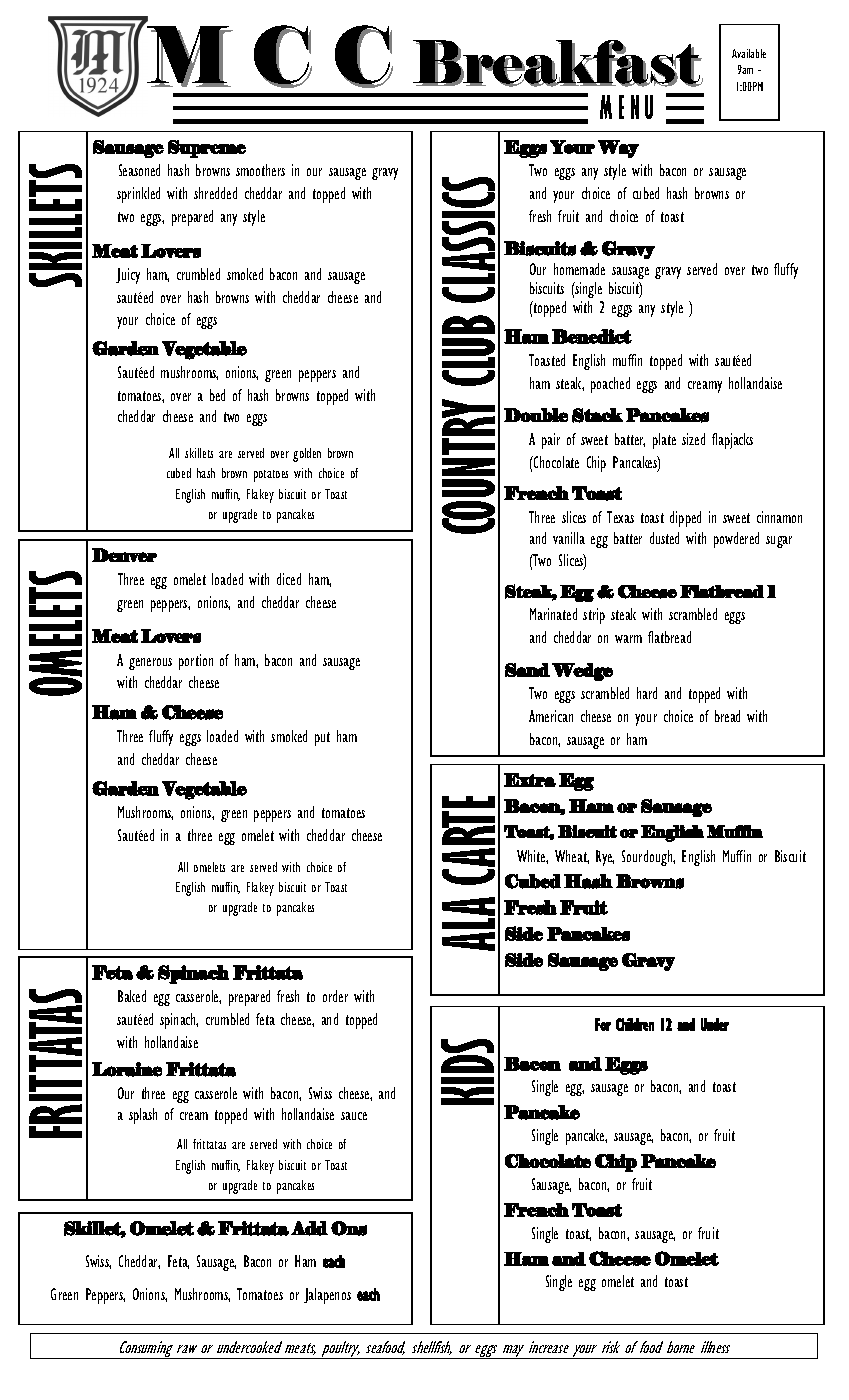  What do you see at coordinates (749, 53) in the image?
I see `Available` at bounding box center [749, 53].
